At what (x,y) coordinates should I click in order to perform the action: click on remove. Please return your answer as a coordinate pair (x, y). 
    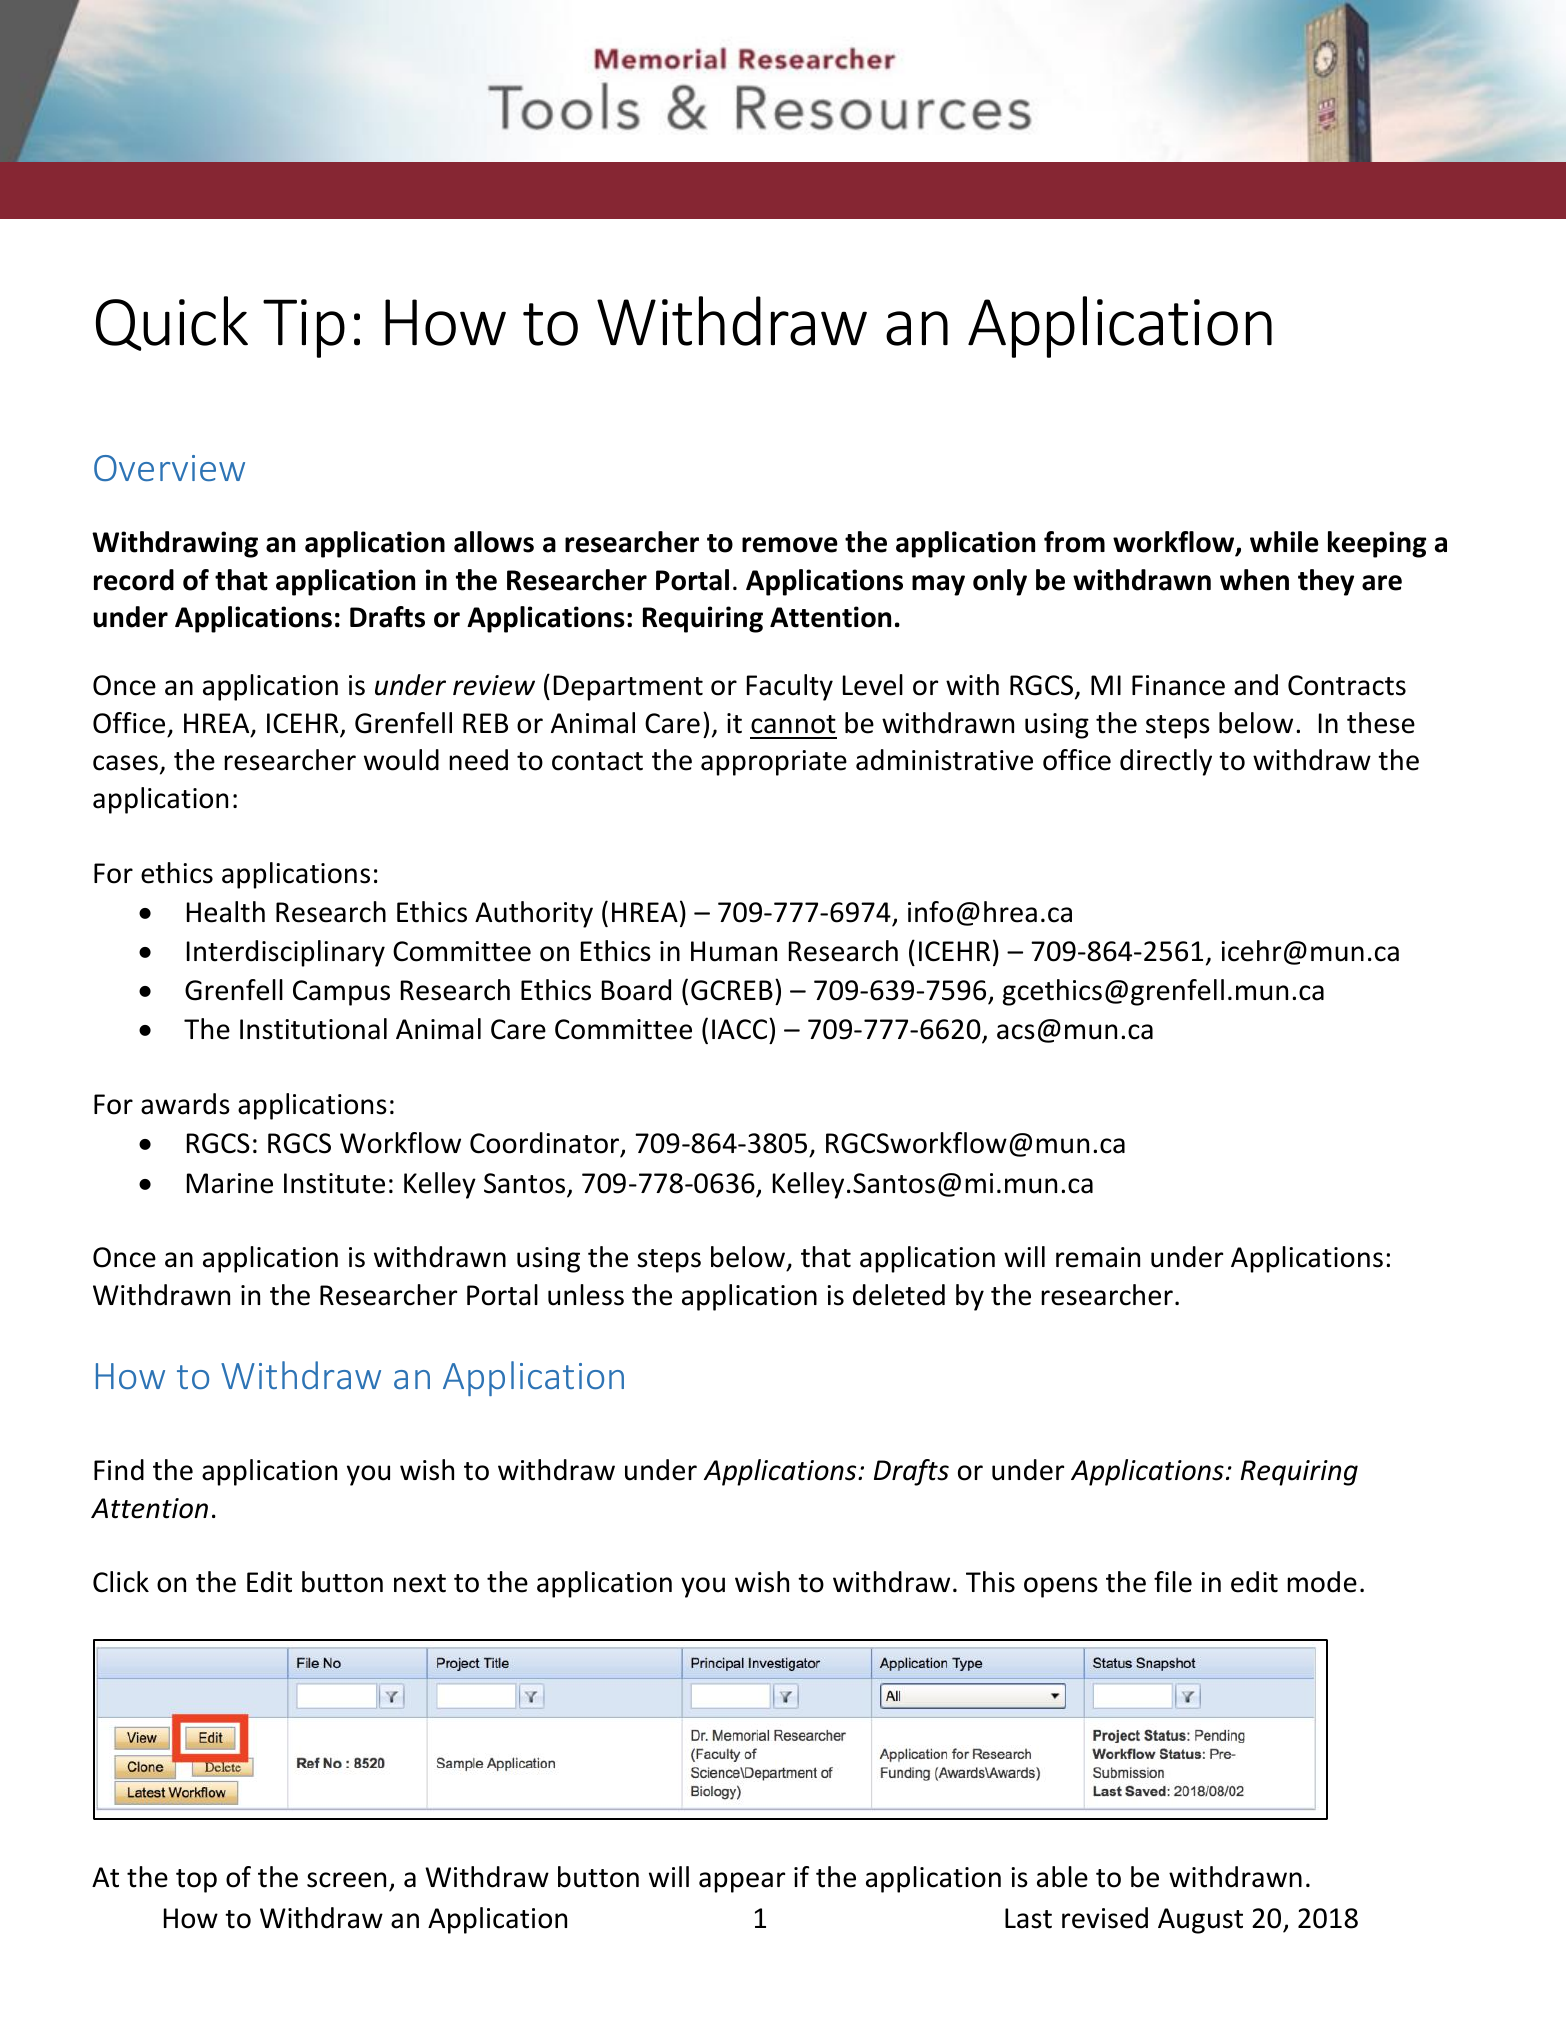
    Looking at the image, I should click on (790, 545).
